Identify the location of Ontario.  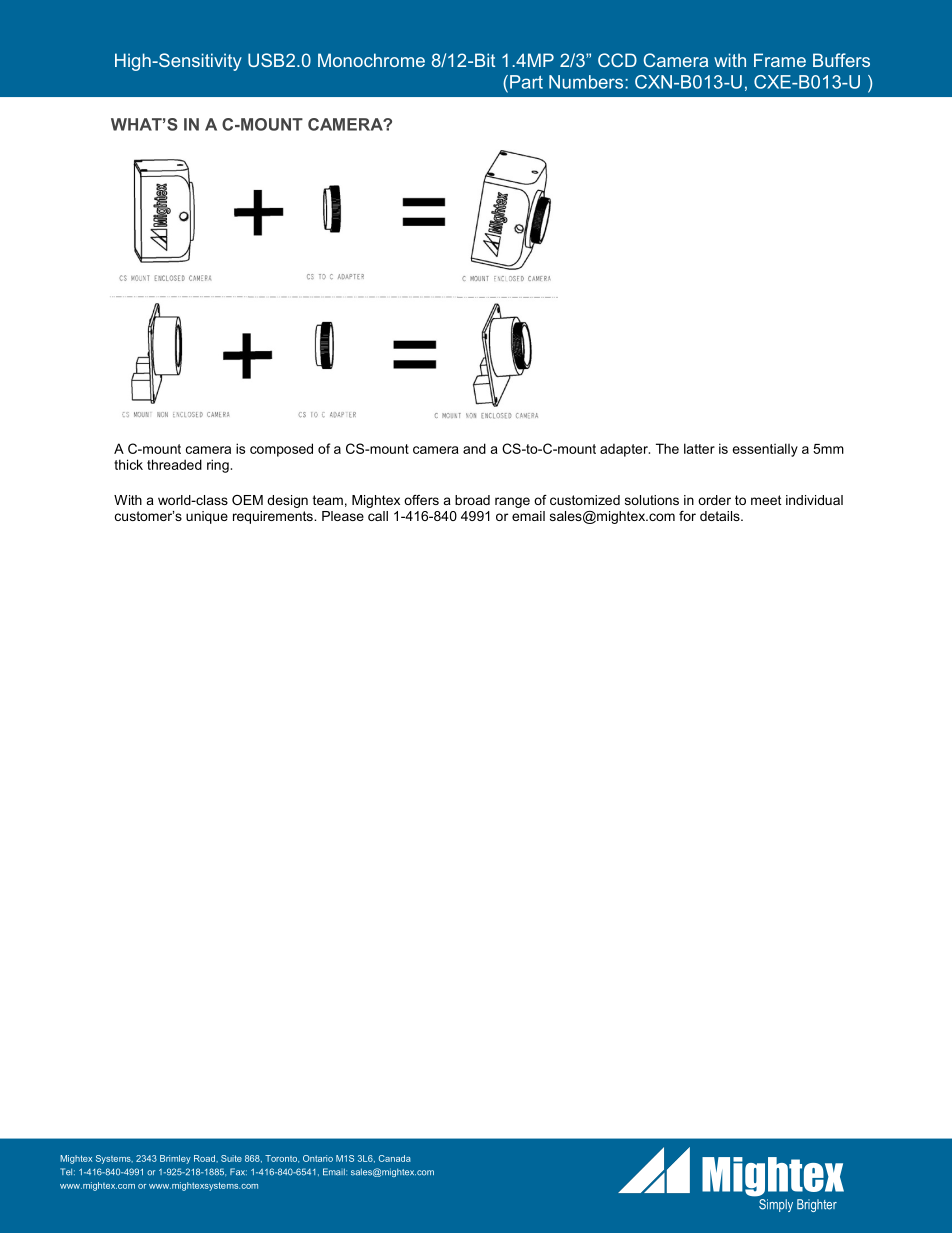
(318, 1158).
